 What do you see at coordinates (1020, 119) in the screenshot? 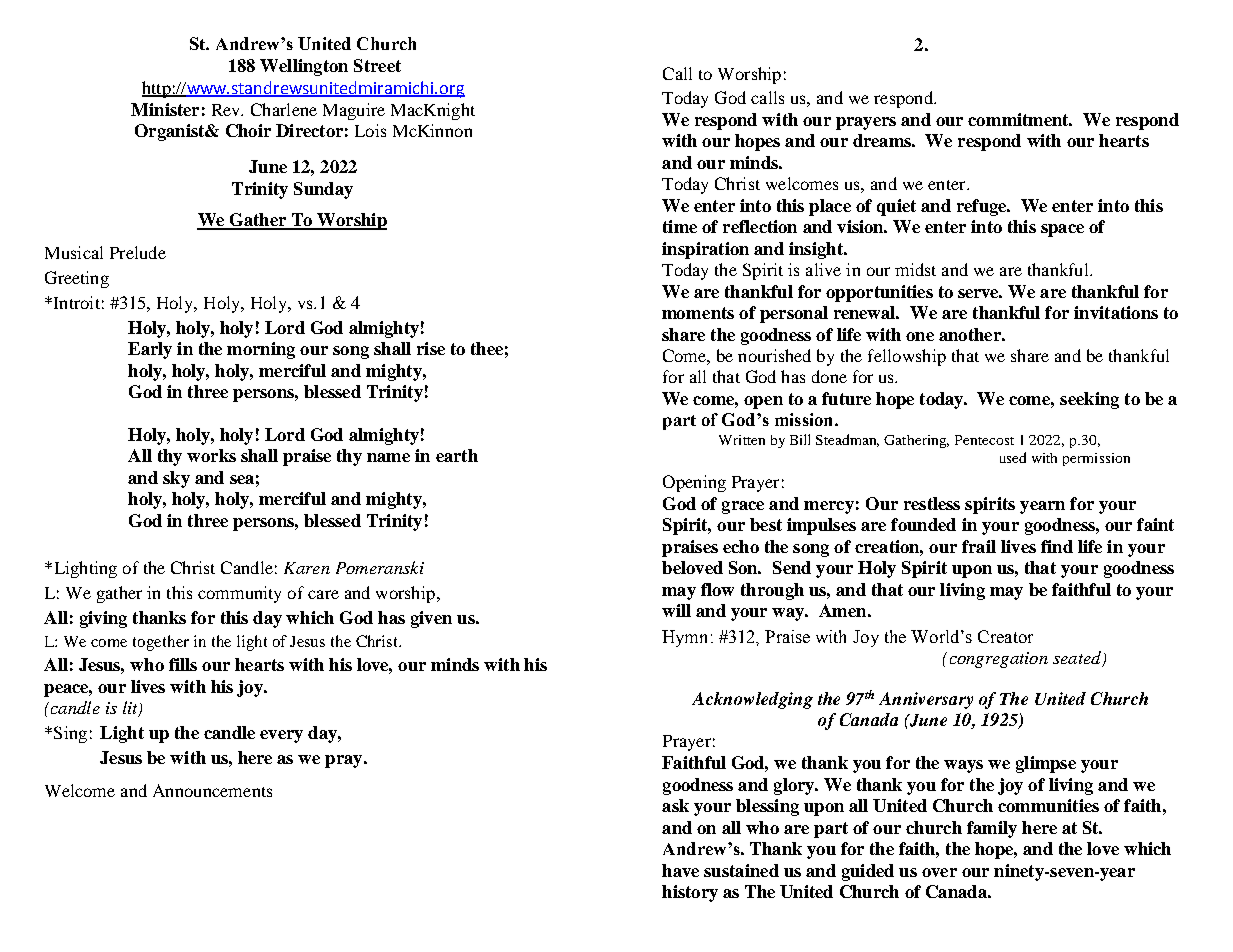
I see `commitment` at bounding box center [1020, 119].
